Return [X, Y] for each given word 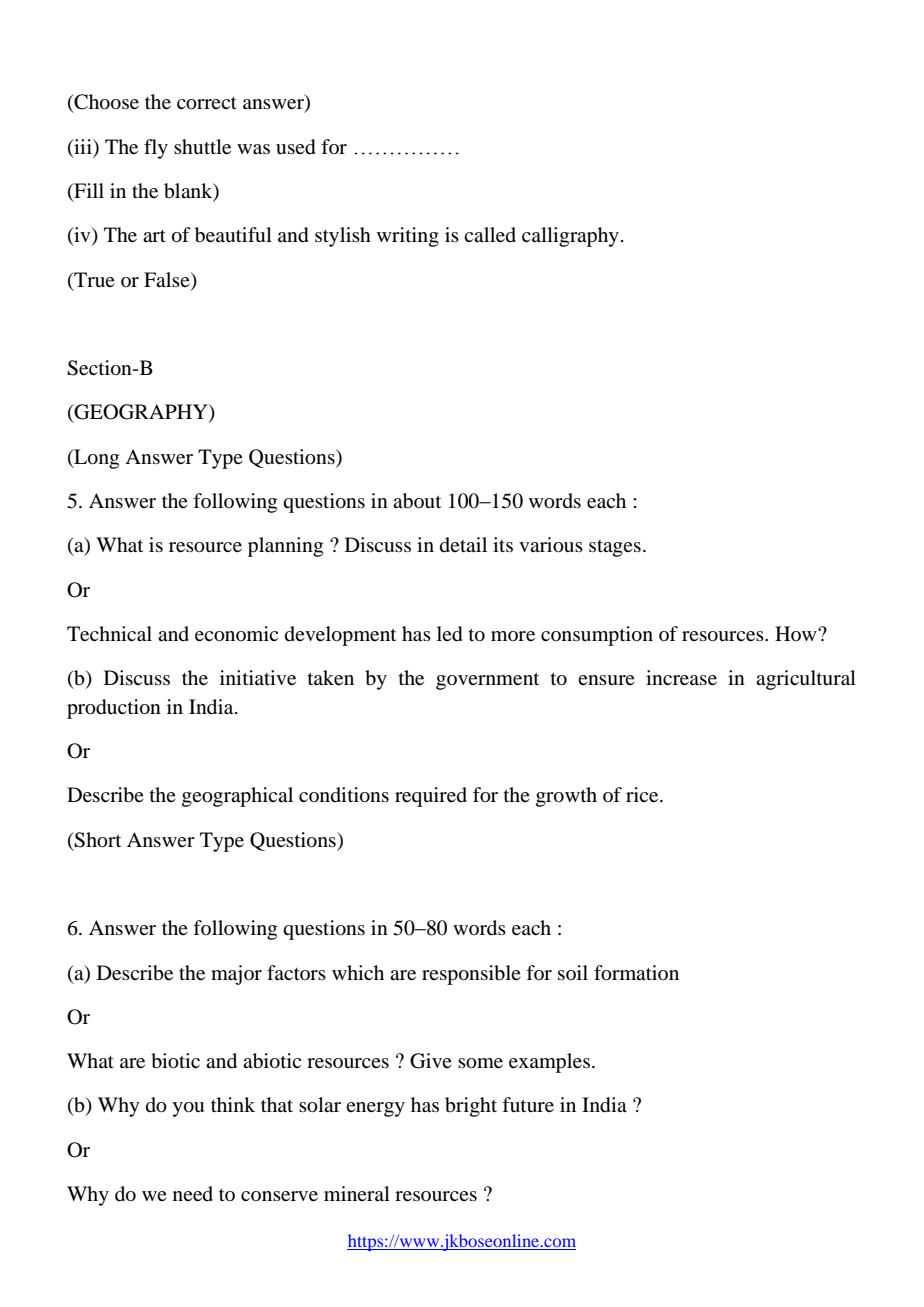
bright [471, 1107]
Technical [109, 634]
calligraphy [570, 237]
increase [681, 678]
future [528, 1105]
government [487, 681]
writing [408, 237]
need [193, 1194]
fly [156, 149]
